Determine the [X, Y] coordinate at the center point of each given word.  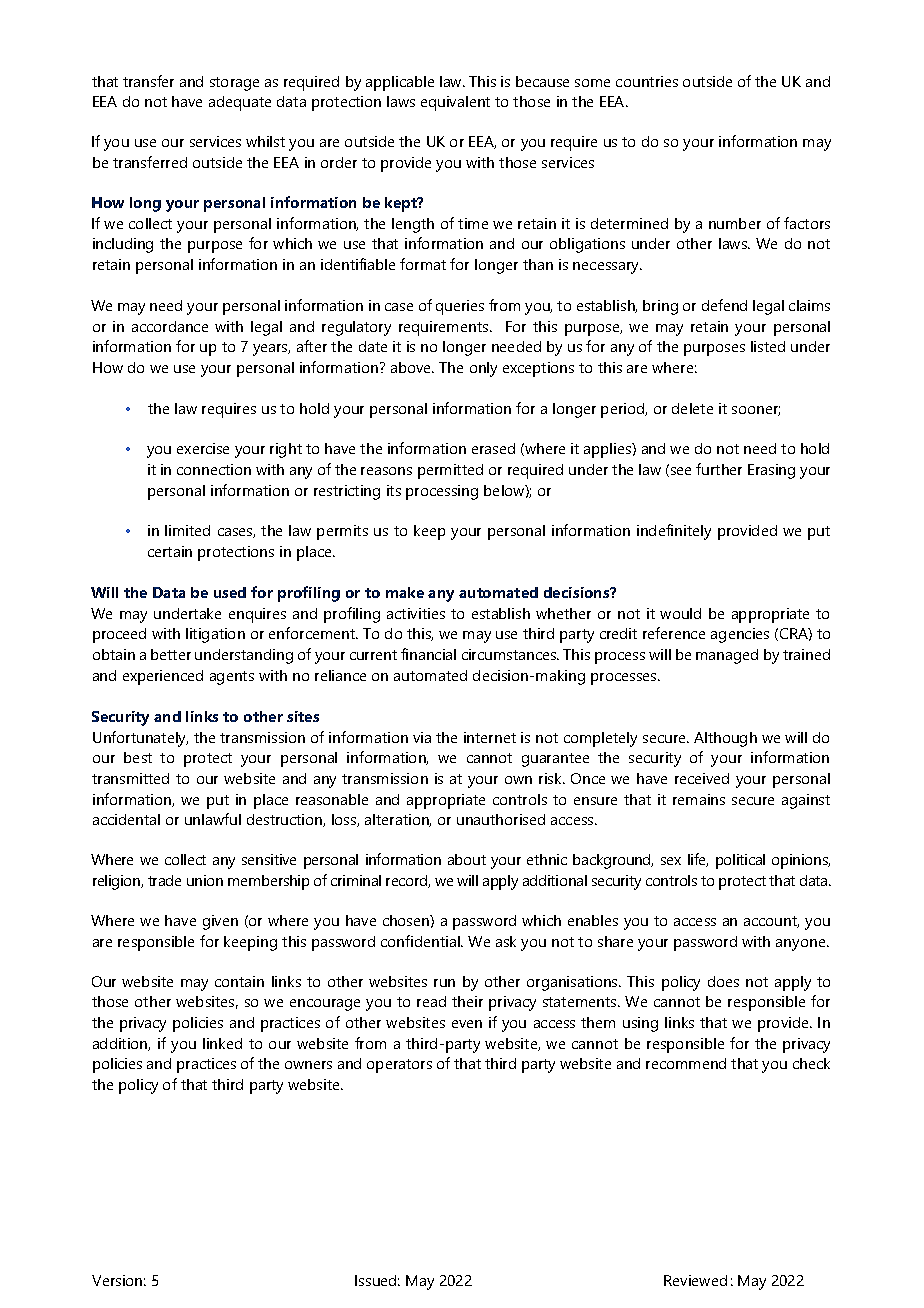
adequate [240, 103]
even [467, 1024]
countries [647, 81]
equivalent [455, 103]
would [680, 613]
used [230, 592]
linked [222, 1043]
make [405, 592]
